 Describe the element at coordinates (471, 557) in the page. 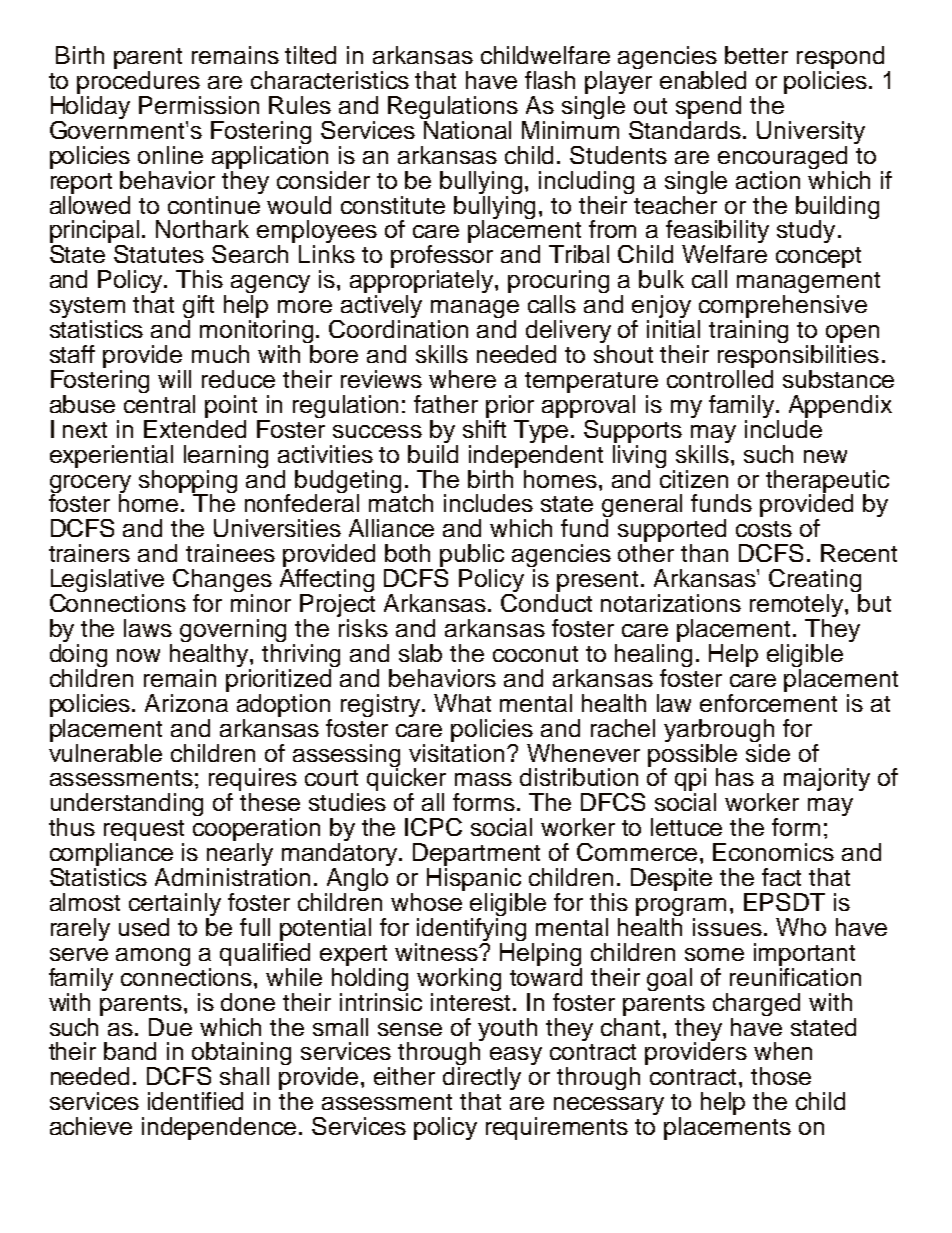

I see `public` at that location.
